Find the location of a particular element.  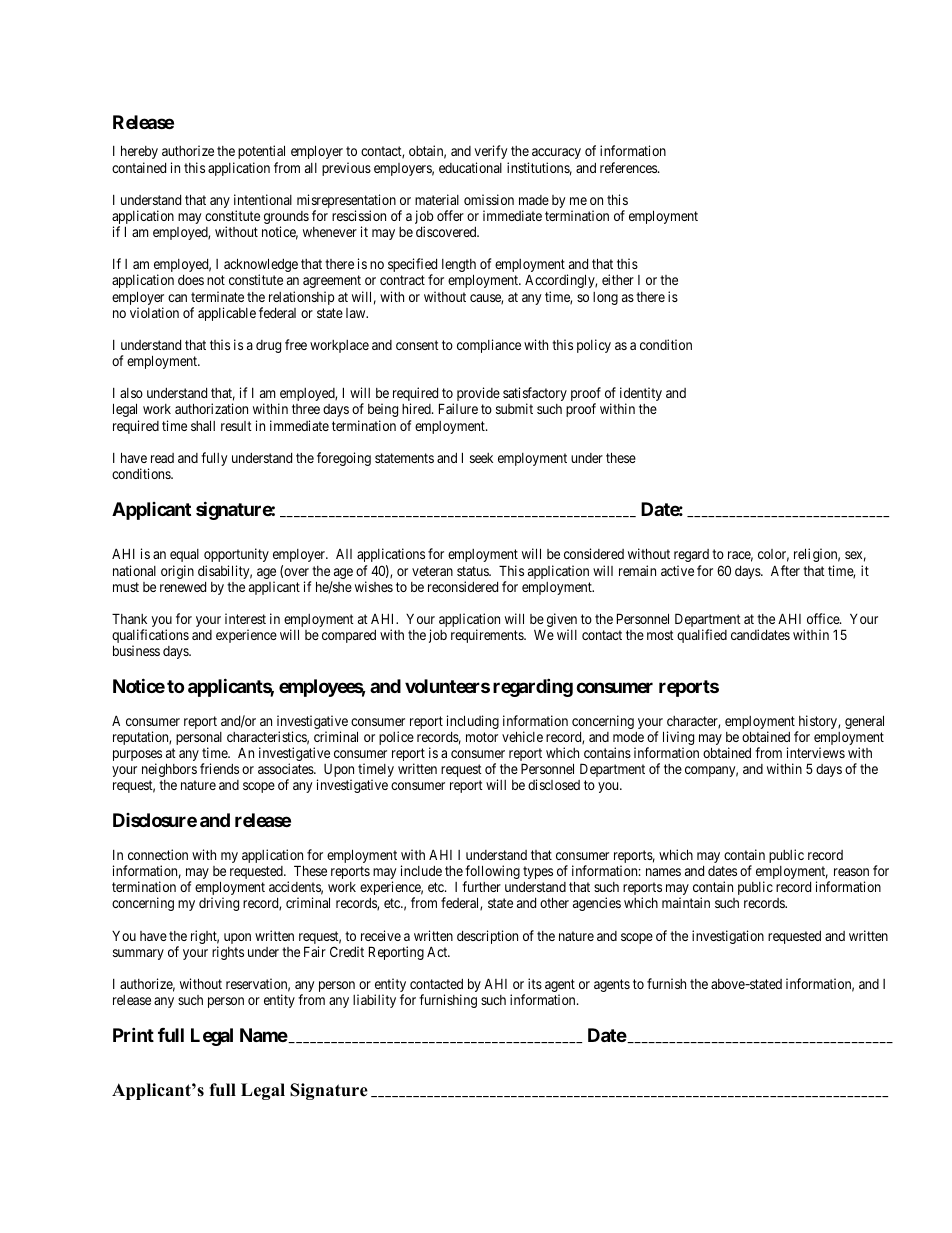

investigation is located at coordinates (728, 937).
